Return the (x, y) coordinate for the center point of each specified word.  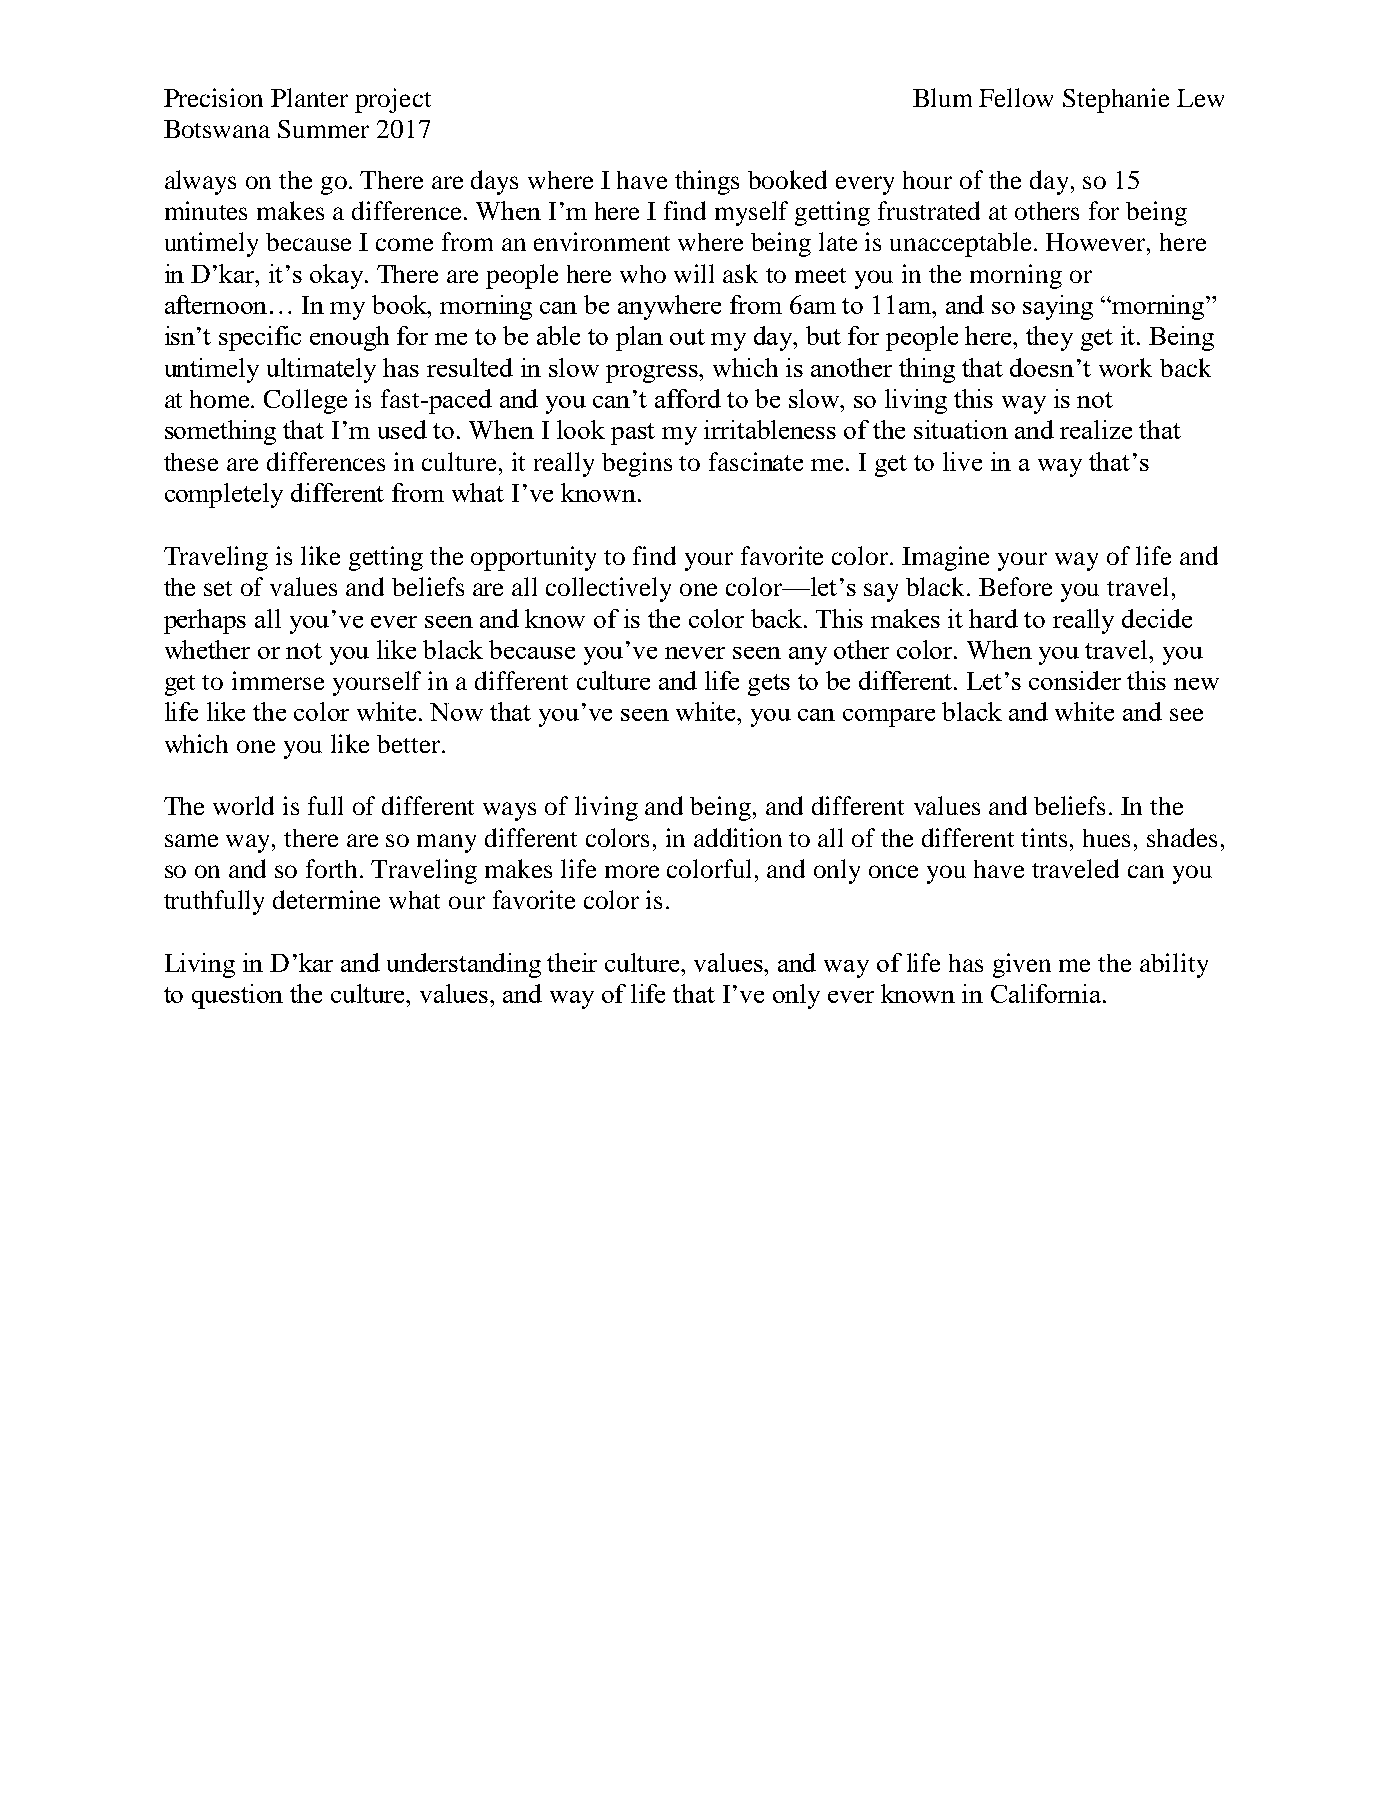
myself (751, 213)
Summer (323, 129)
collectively (608, 589)
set (218, 588)
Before (1015, 586)
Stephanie (1116, 100)
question (237, 996)
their (572, 962)
